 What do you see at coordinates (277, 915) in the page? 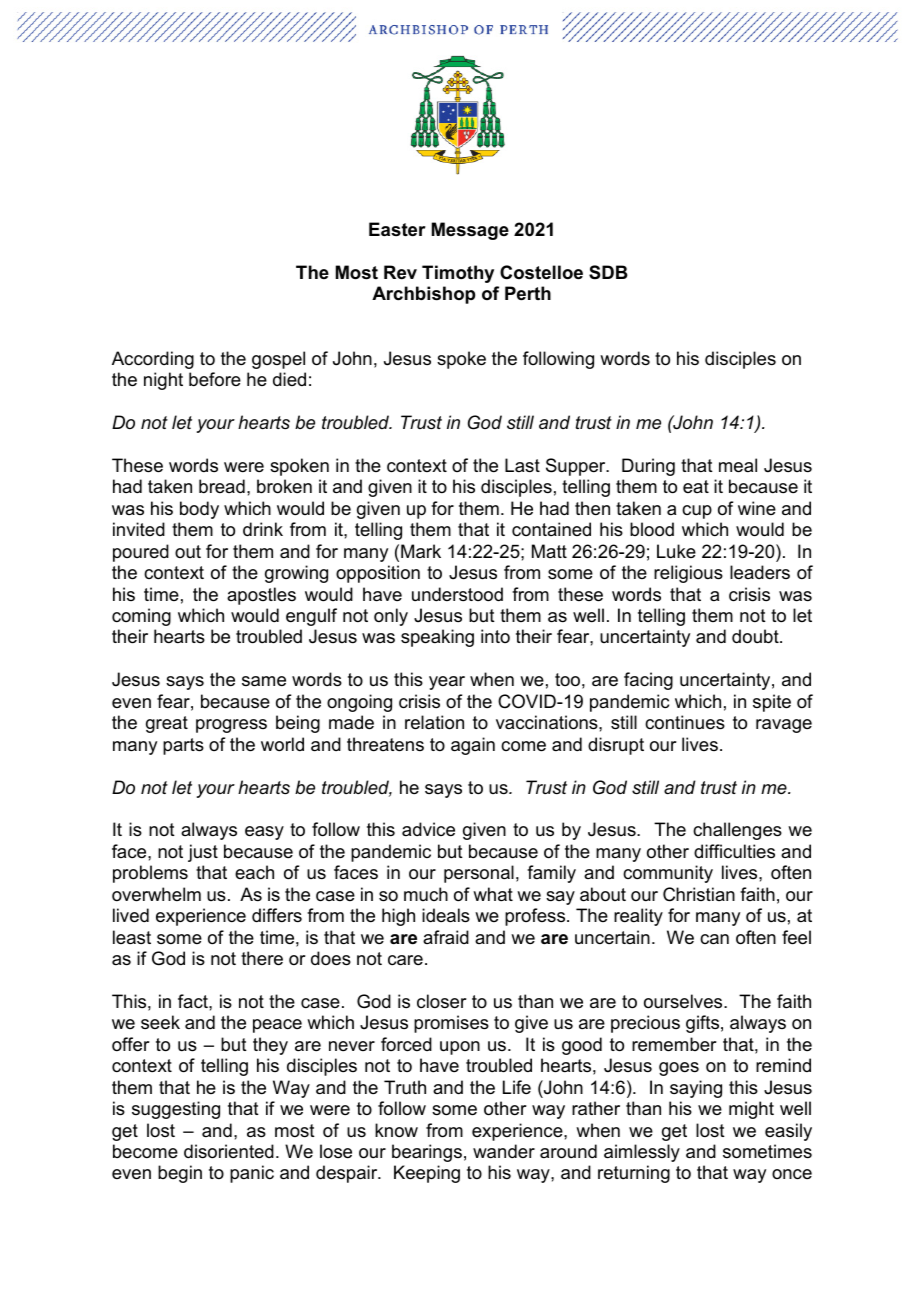
I see `differs` at bounding box center [277, 915].
